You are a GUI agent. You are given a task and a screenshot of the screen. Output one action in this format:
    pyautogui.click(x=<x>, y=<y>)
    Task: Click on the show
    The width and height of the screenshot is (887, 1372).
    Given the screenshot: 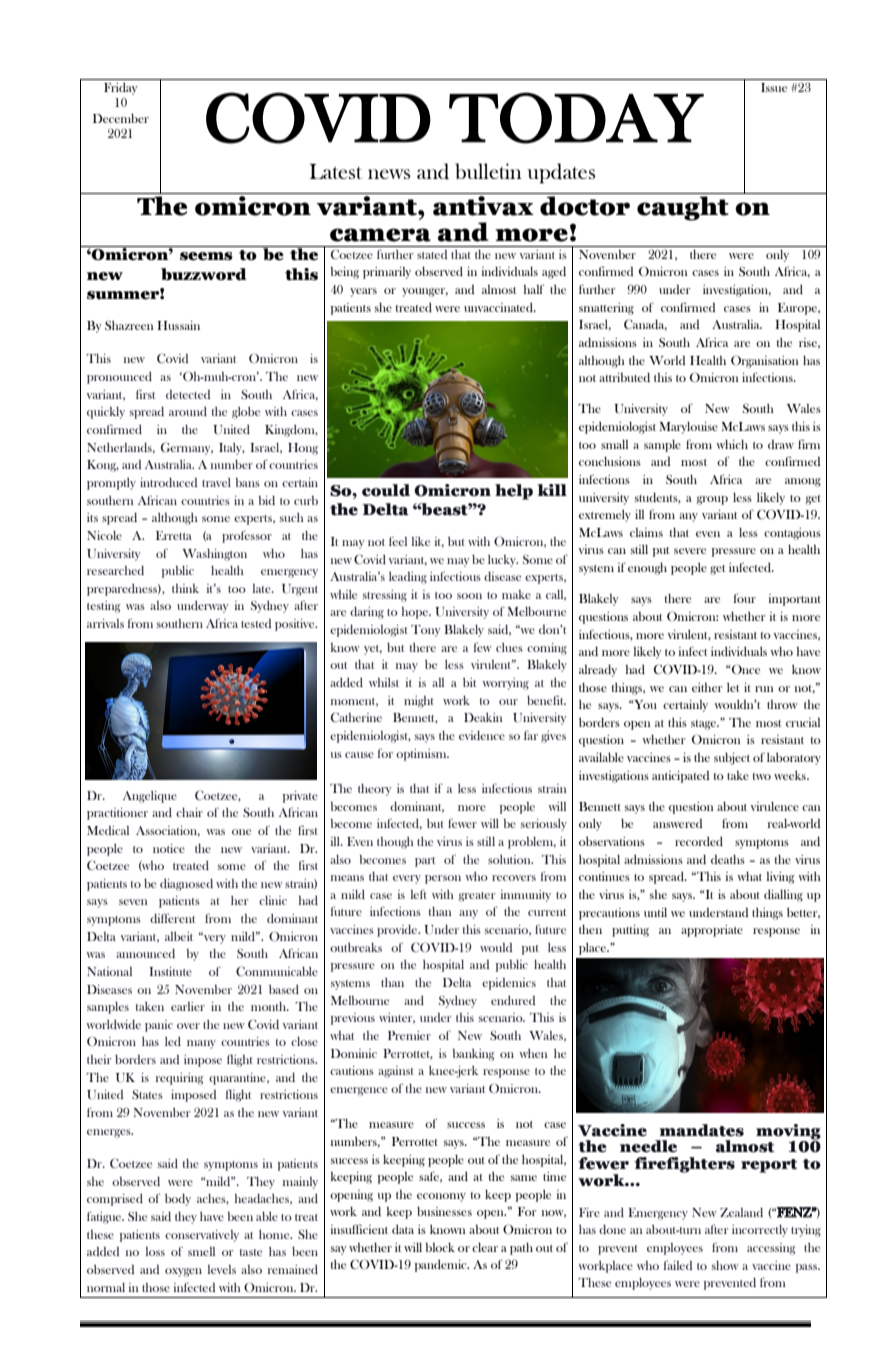 What is the action you would take?
    pyautogui.click(x=725, y=1265)
